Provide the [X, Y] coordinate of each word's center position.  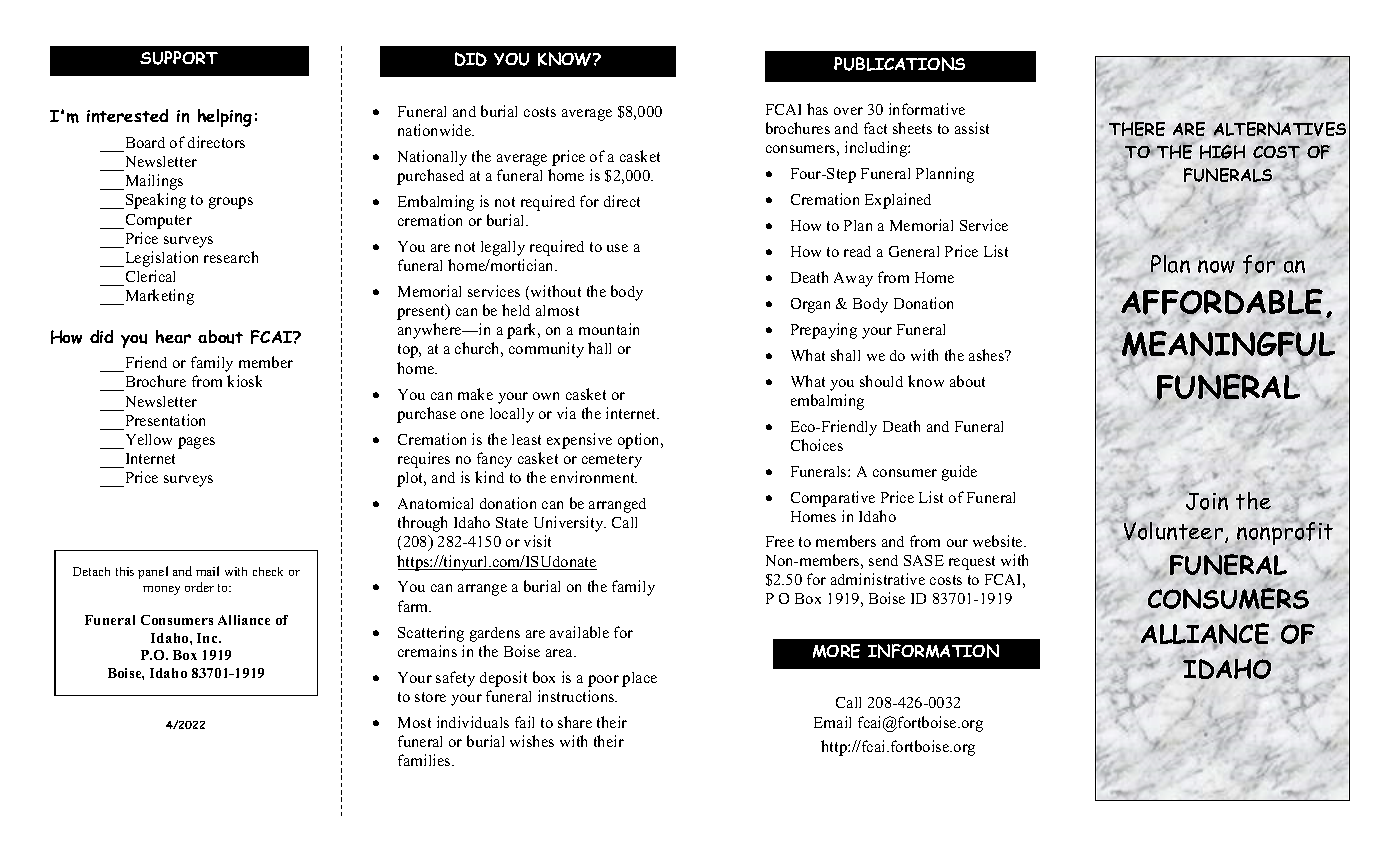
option [640, 441]
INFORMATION [933, 651]
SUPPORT [179, 58]
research [231, 257]
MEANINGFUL [1228, 345]
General [914, 251]
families [425, 760]
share [575, 722]
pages [196, 443]
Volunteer [1173, 530]
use [617, 248]
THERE [1137, 129]
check [268, 571]
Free [780, 541]
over [848, 111]
